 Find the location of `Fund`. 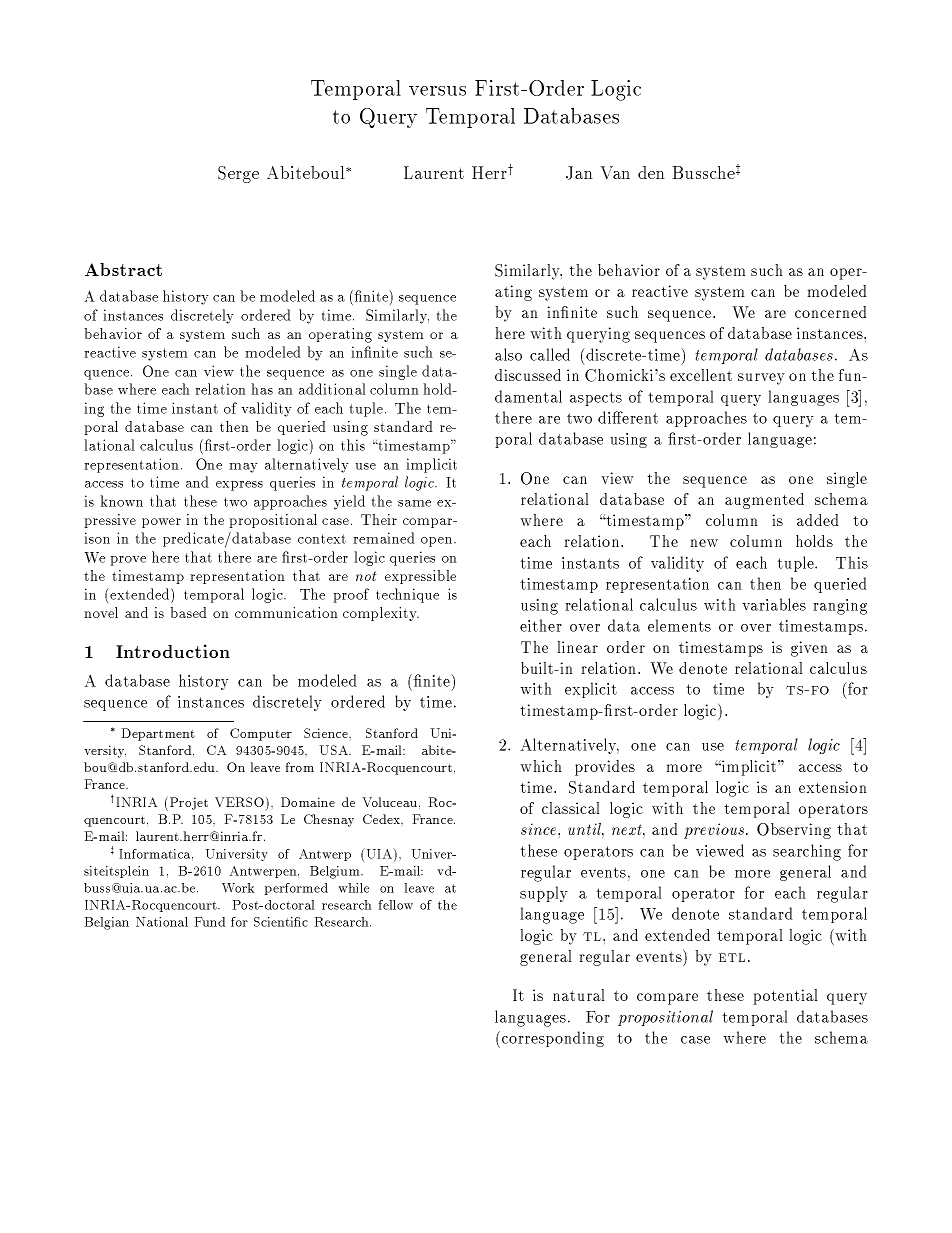

Fund is located at coordinates (210, 922).
